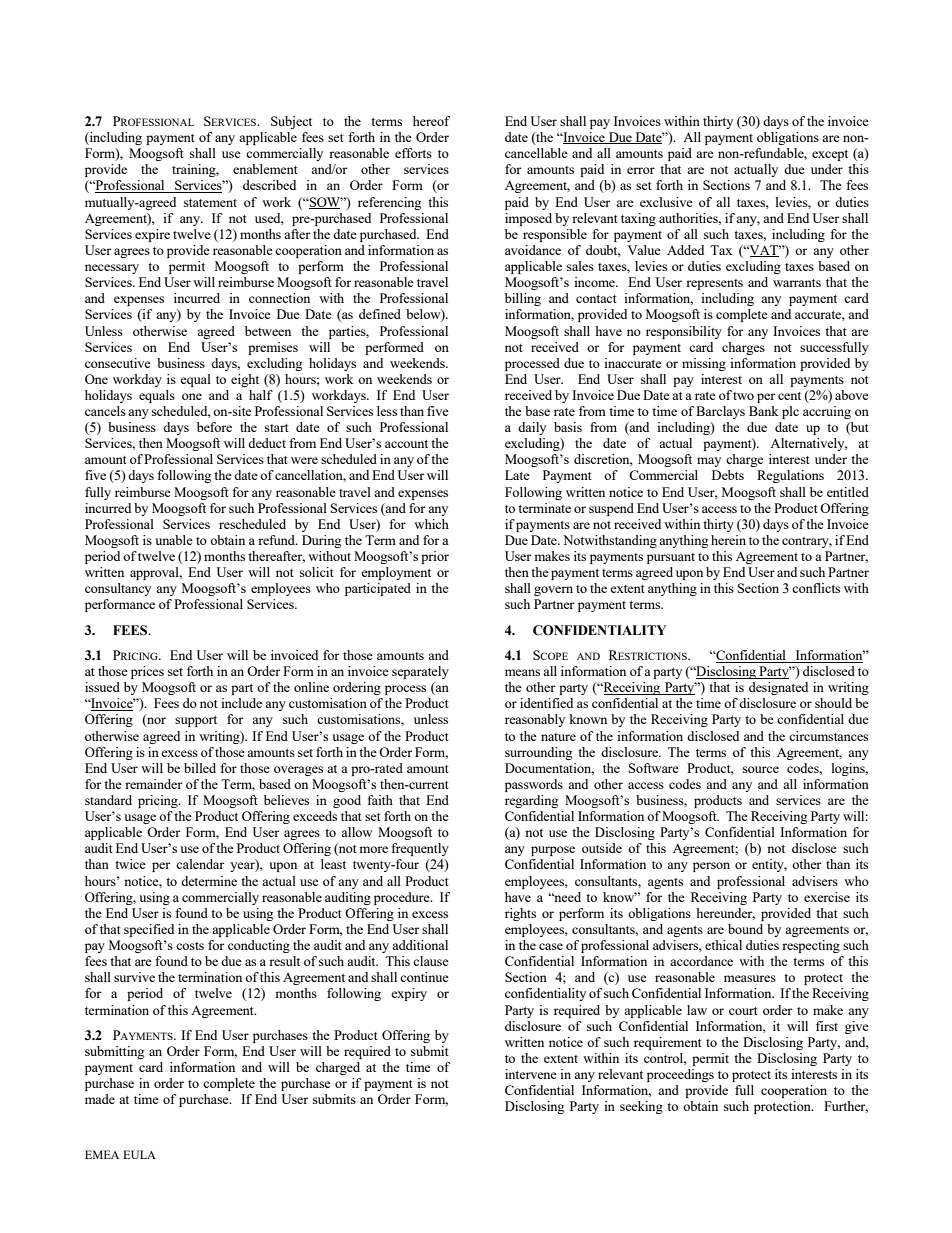 This document has width=952, height=1233. Describe the element at coordinates (711, 867) in the document. I see `person` at that location.
